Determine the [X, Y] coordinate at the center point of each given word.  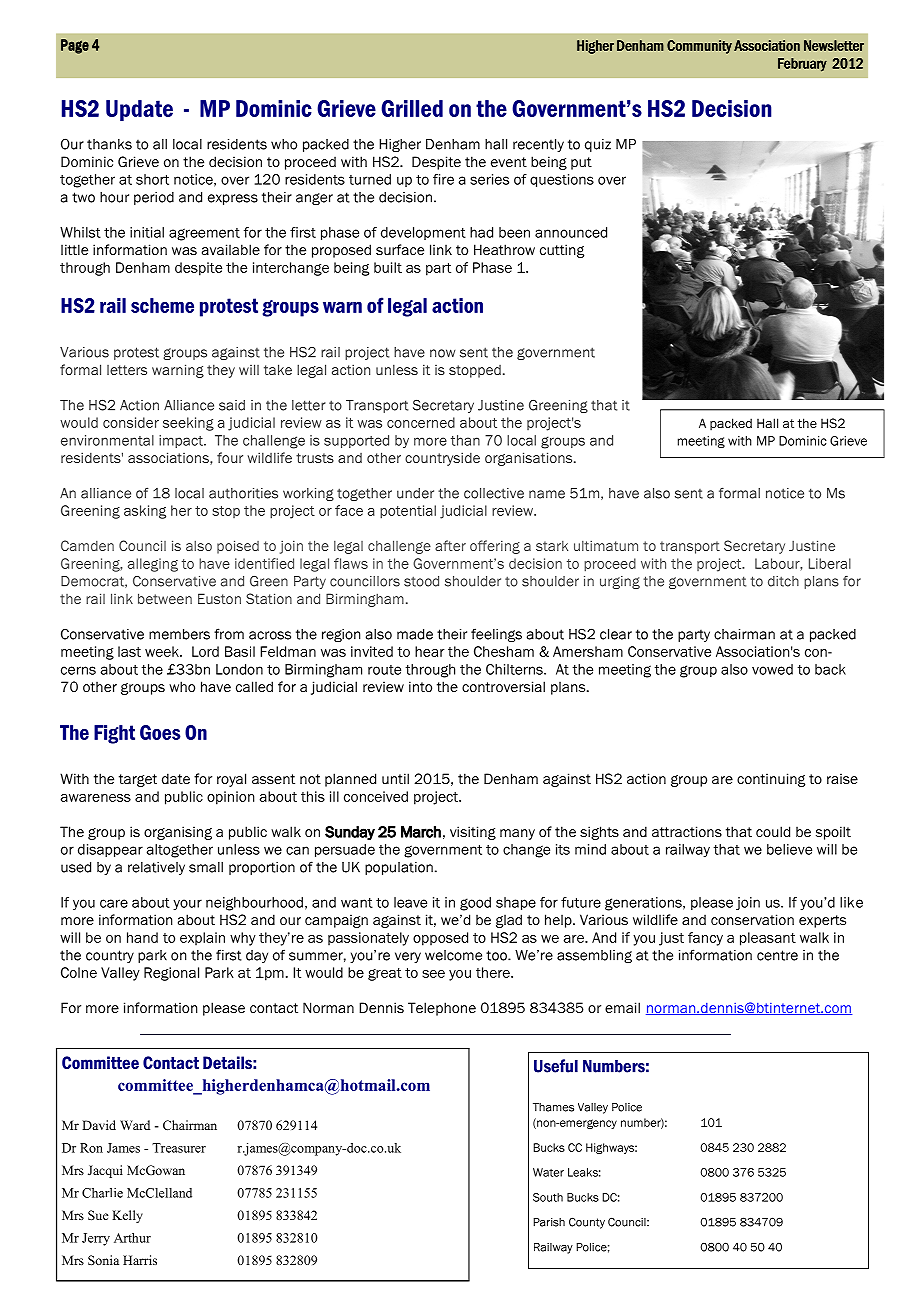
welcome [453, 955]
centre [777, 955]
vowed [772, 669]
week [163, 651]
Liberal [830, 563]
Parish [549, 1222]
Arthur [132, 1238]
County [587, 1223]
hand [142, 937]
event [509, 162]
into [420, 686]
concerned [421, 422]
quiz [598, 145]
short [152, 179]
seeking [188, 424]
